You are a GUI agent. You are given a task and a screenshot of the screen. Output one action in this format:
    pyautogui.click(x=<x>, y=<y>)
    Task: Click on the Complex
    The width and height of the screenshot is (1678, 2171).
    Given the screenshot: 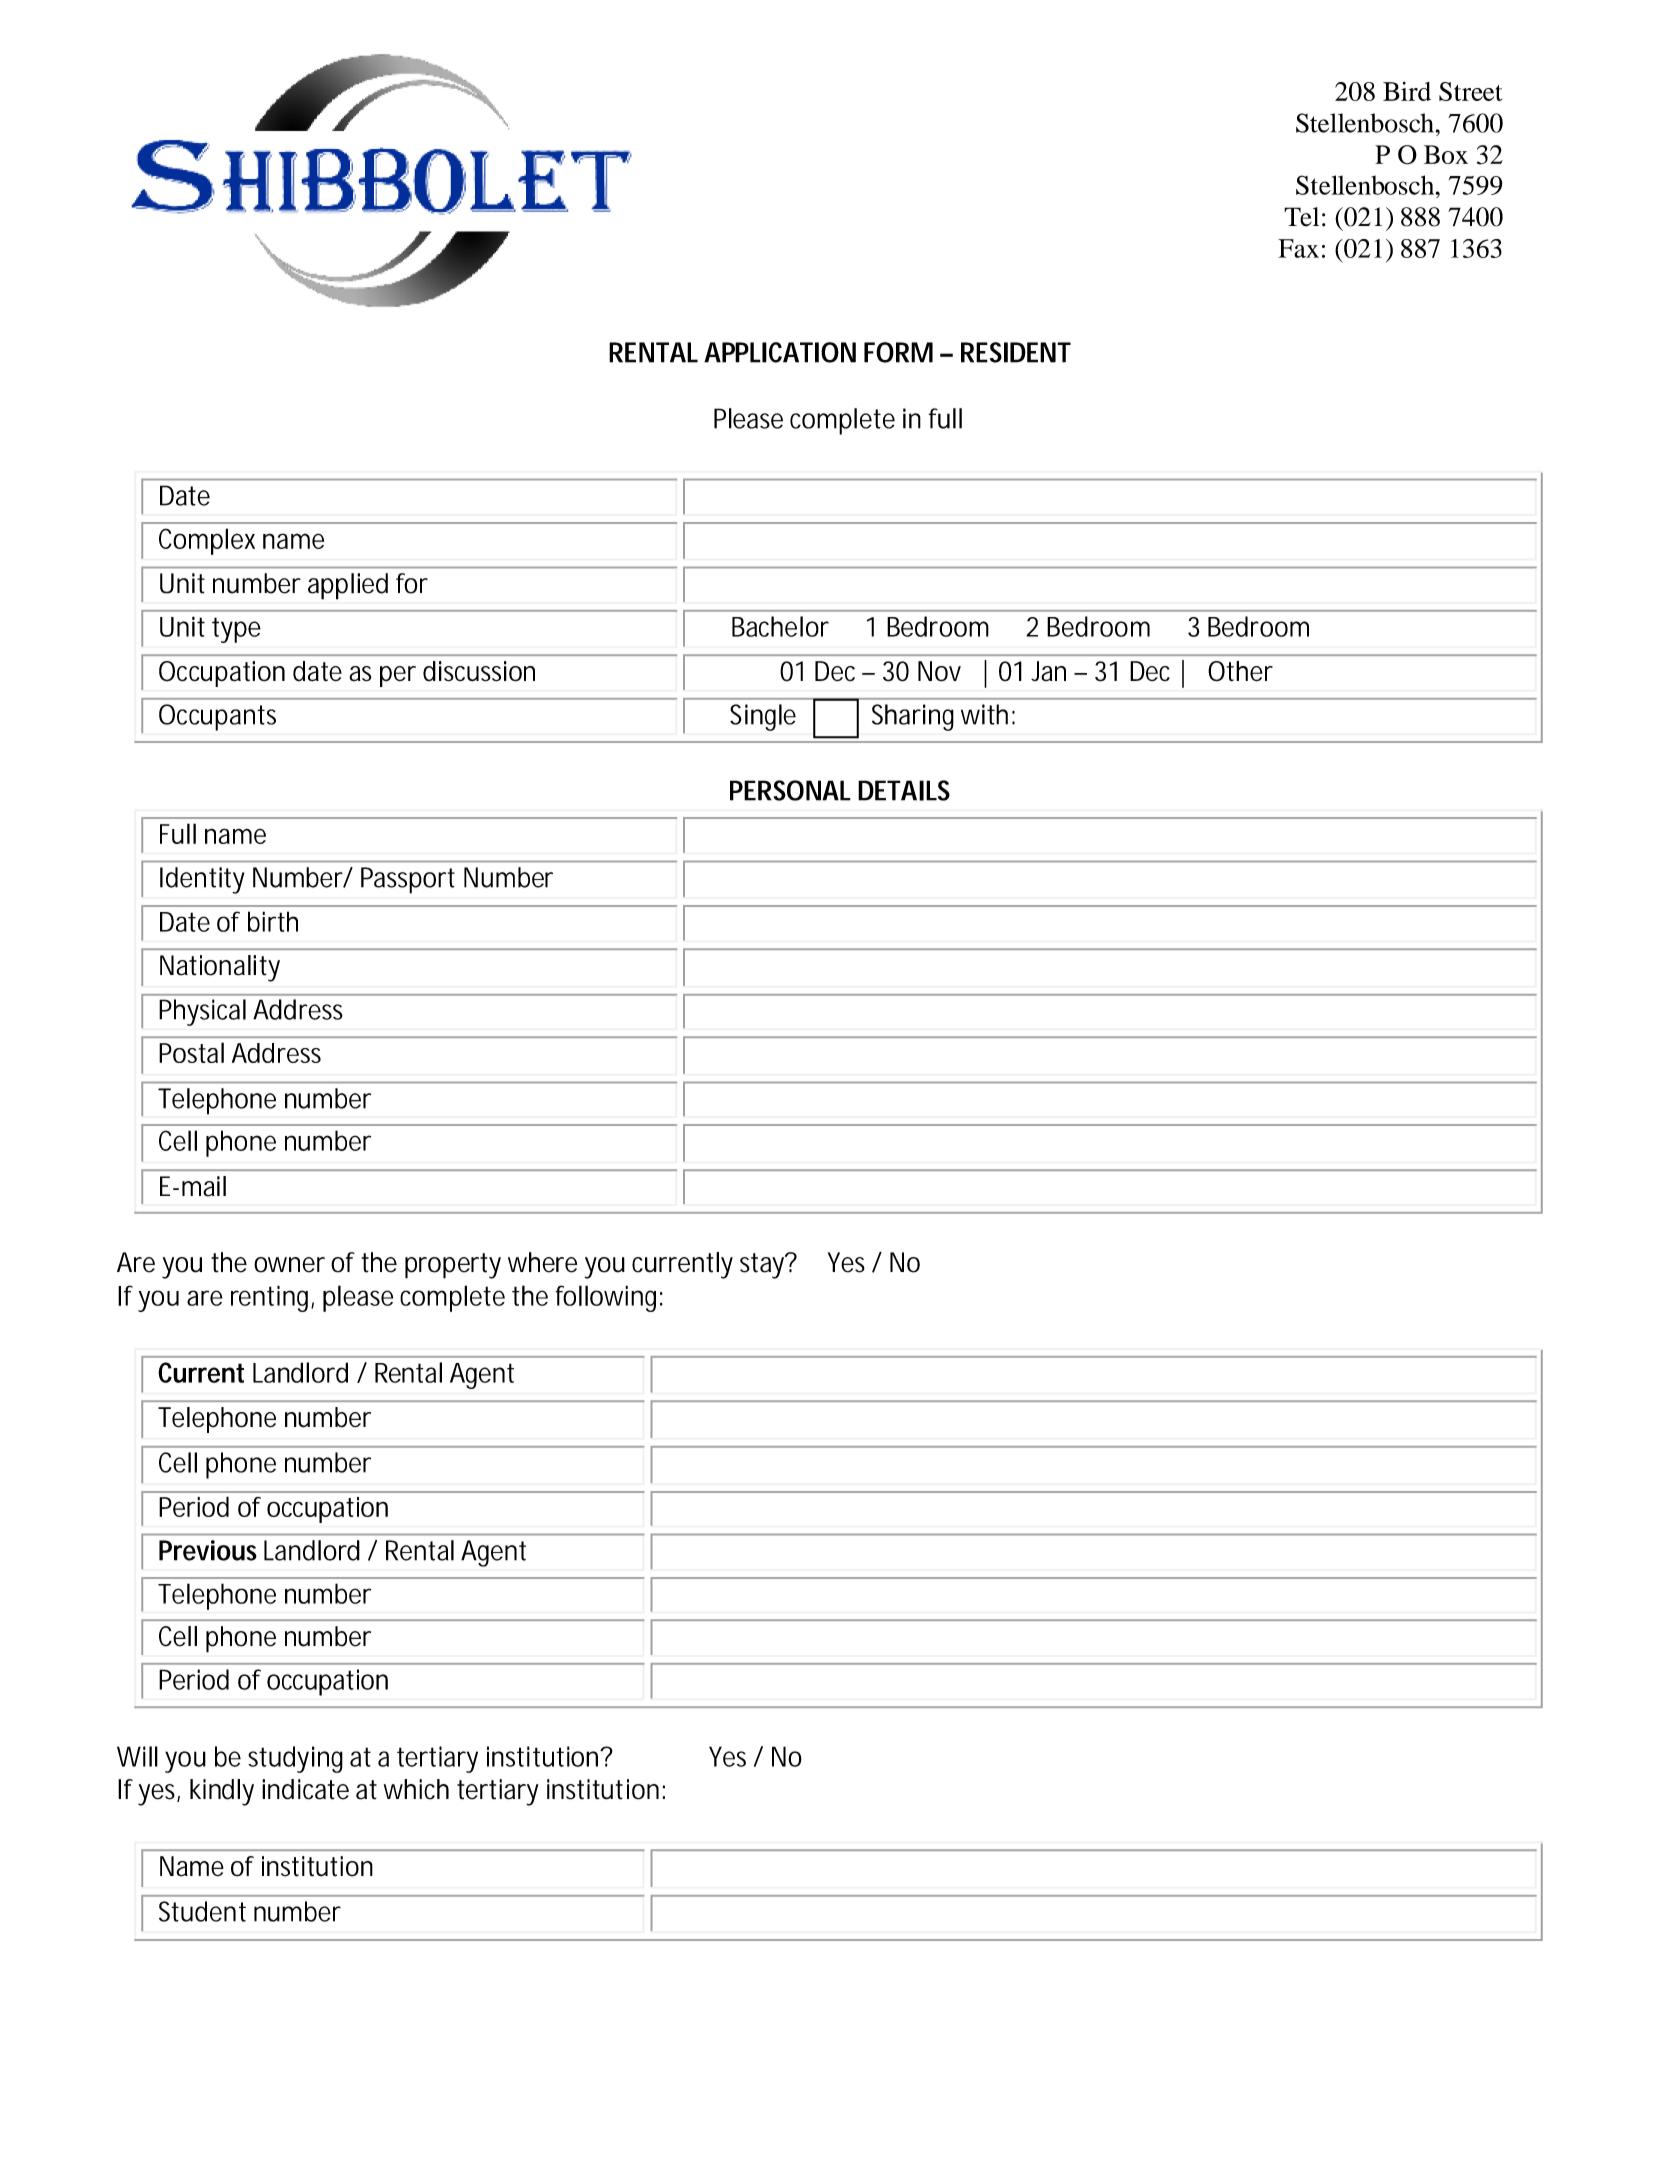 What is the action you would take?
    pyautogui.click(x=207, y=541)
